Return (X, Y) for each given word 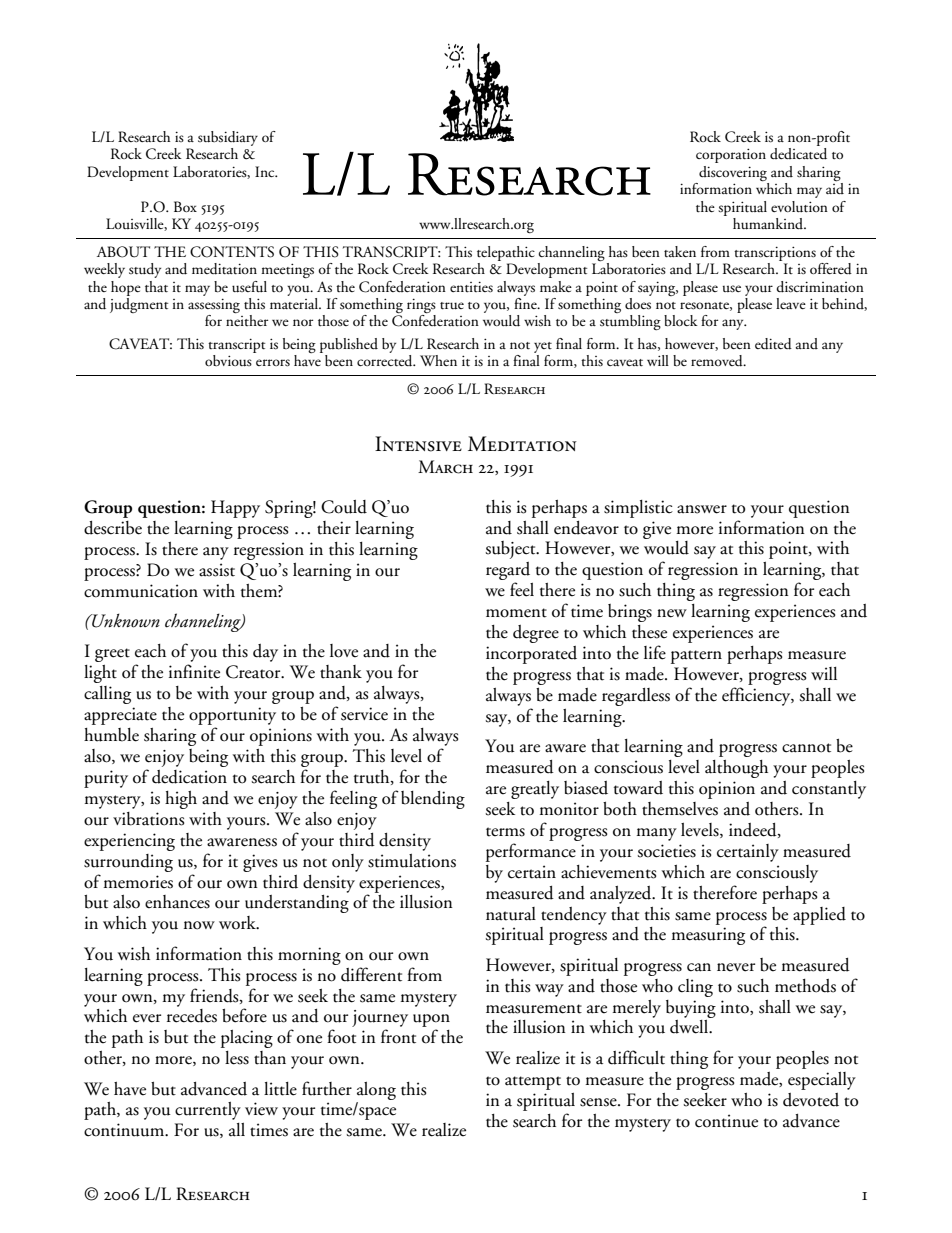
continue (726, 1121)
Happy (235, 509)
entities (471, 287)
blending (433, 800)
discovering (733, 174)
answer (702, 509)
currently (208, 1111)
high (181, 800)
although (736, 769)
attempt (533, 1083)
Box (185, 206)
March (445, 467)
